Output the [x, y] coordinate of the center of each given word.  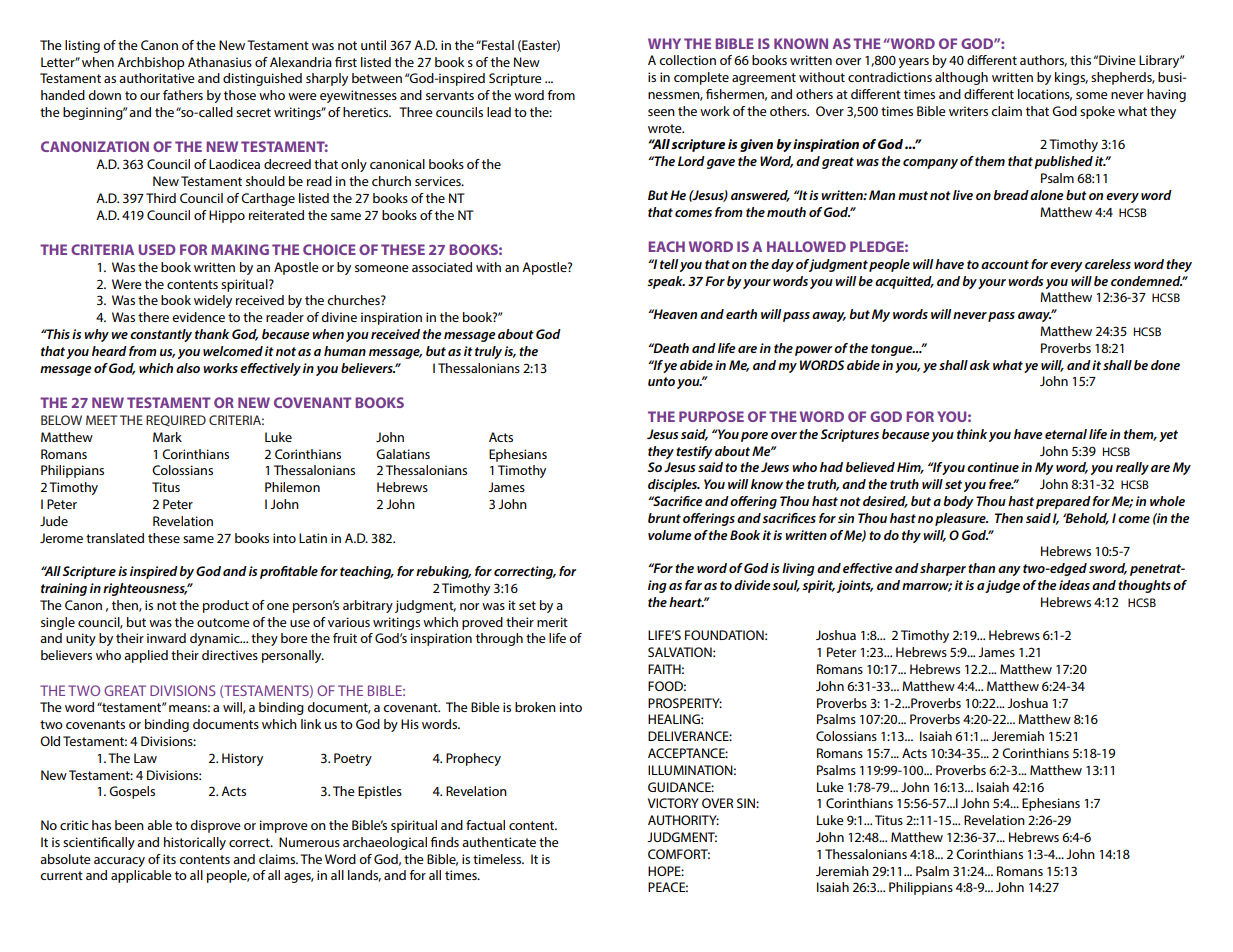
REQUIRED [176, 420]
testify [694, 452]
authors [1043, 61]
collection [687, 60]
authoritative [157, 78]
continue [993, 467]
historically [195, 843]
